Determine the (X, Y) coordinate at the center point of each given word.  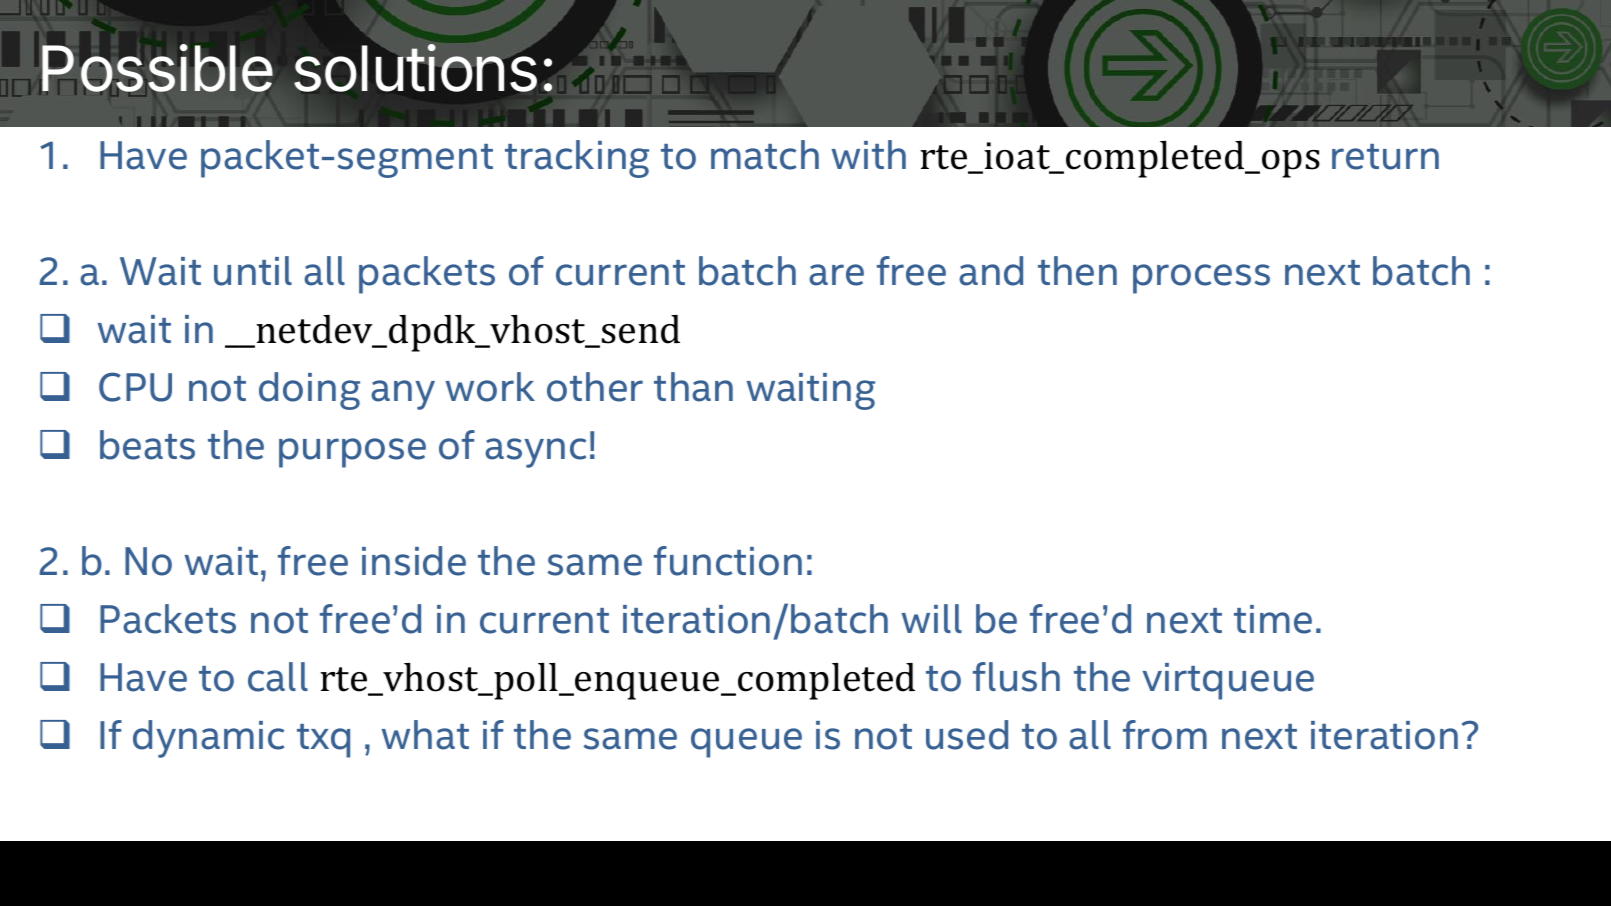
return (1385, 157)
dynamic (208, 739)
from (1165, 735)
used (967, 735)
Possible (157, 68)
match (765, 155)
